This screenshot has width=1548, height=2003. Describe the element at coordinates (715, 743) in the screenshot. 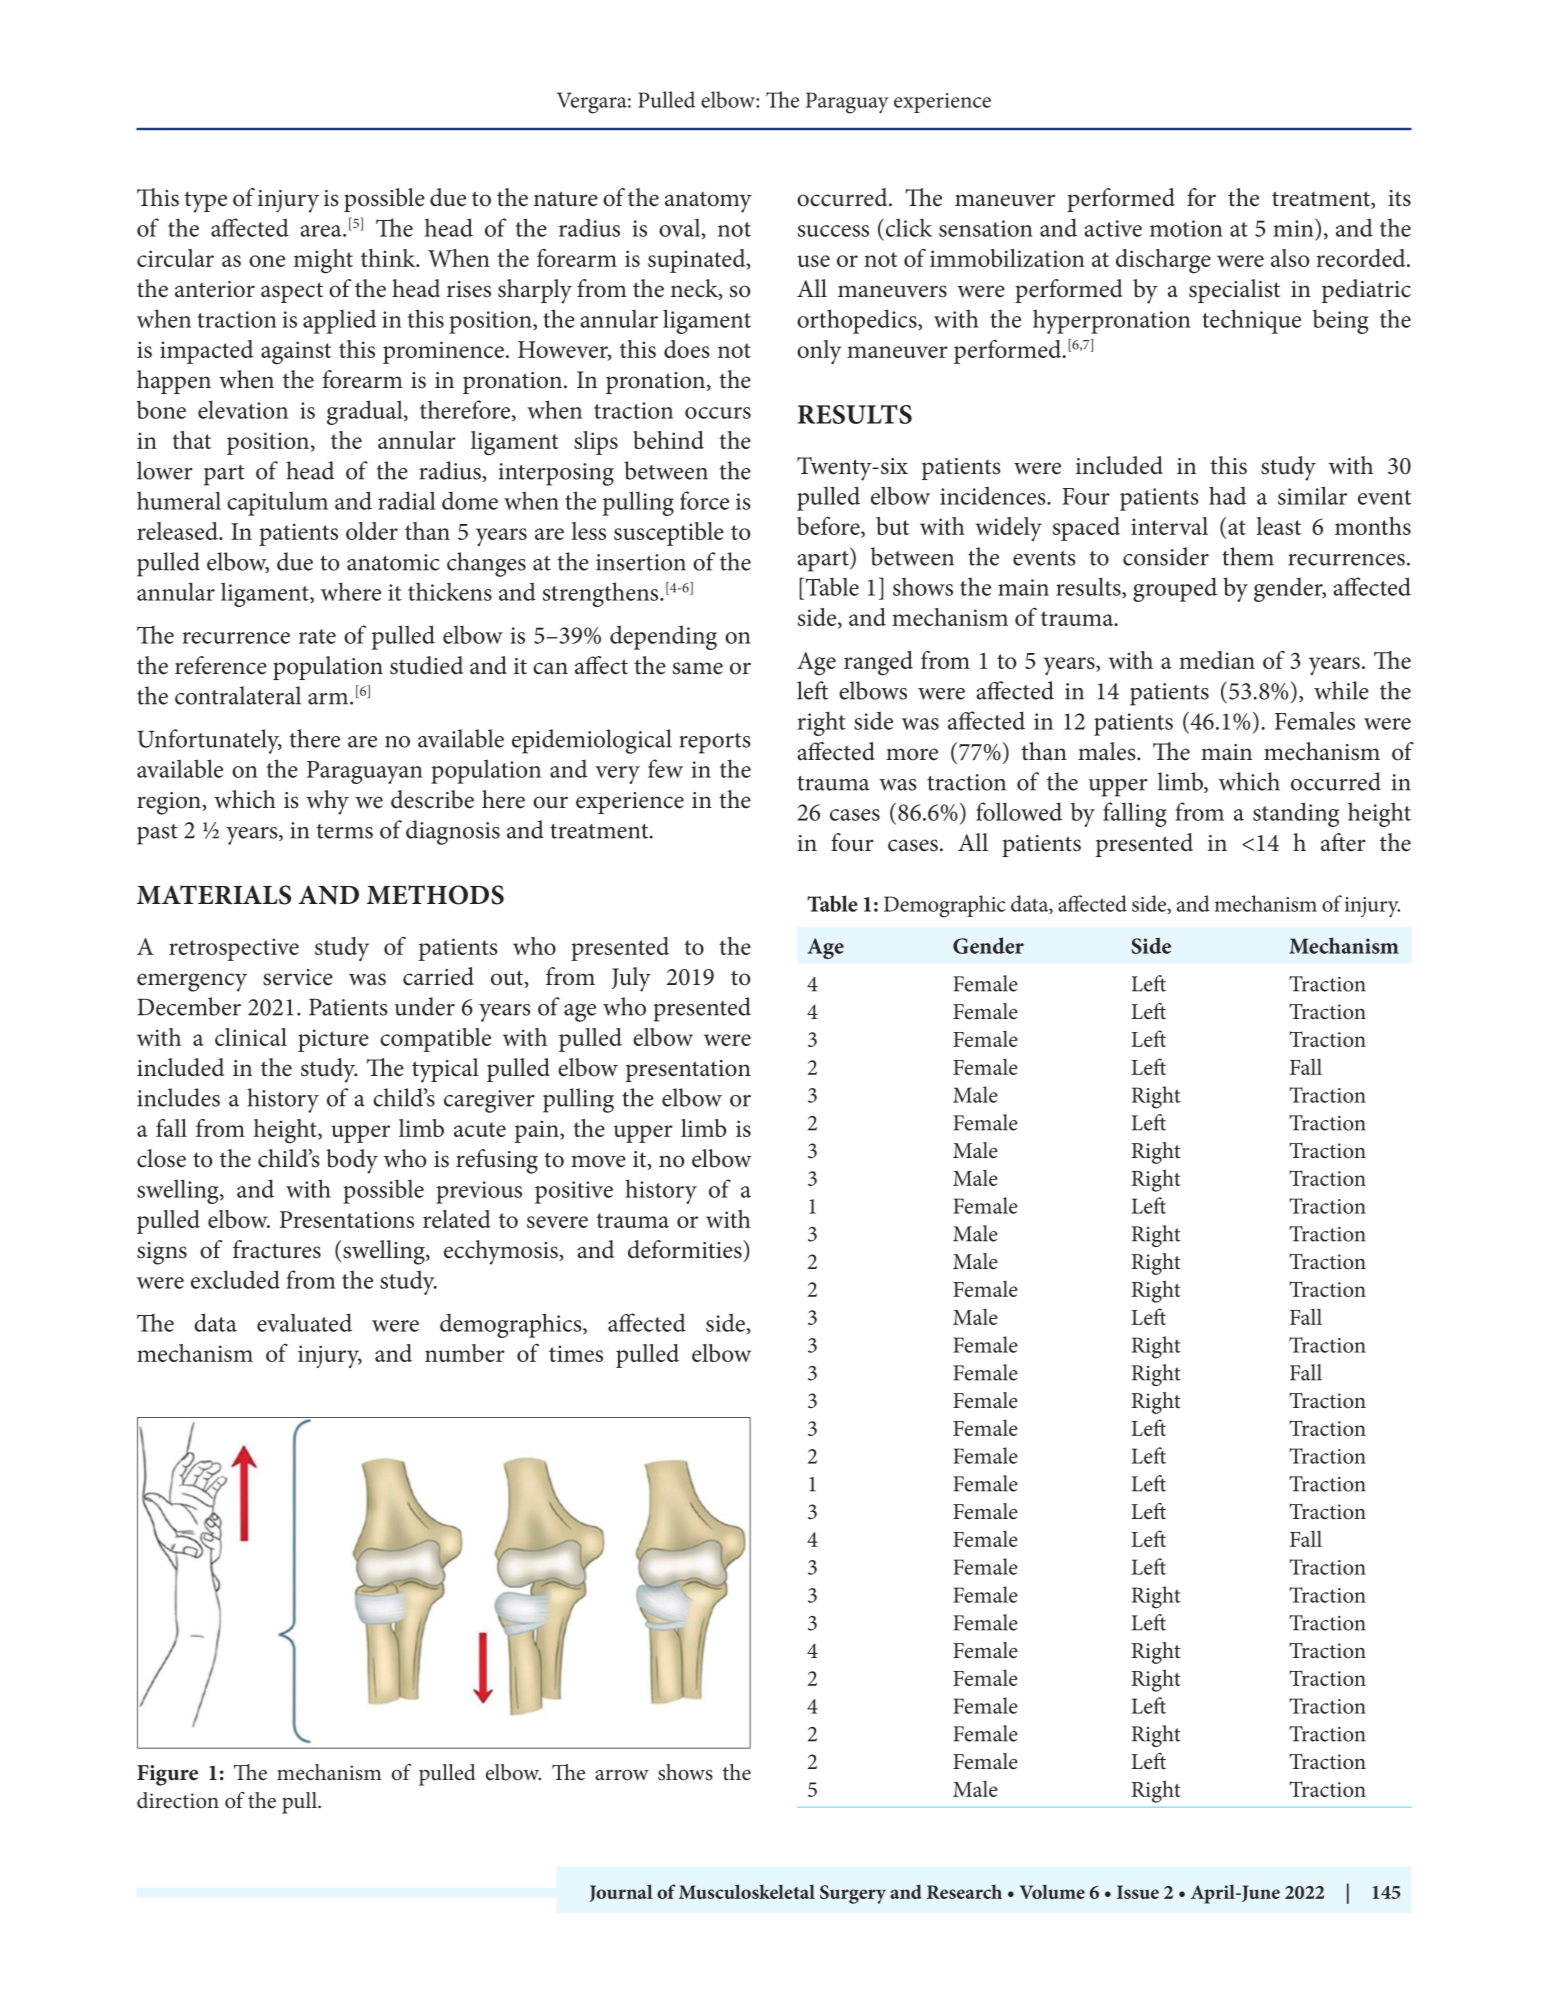

I see `reports` at that location.
